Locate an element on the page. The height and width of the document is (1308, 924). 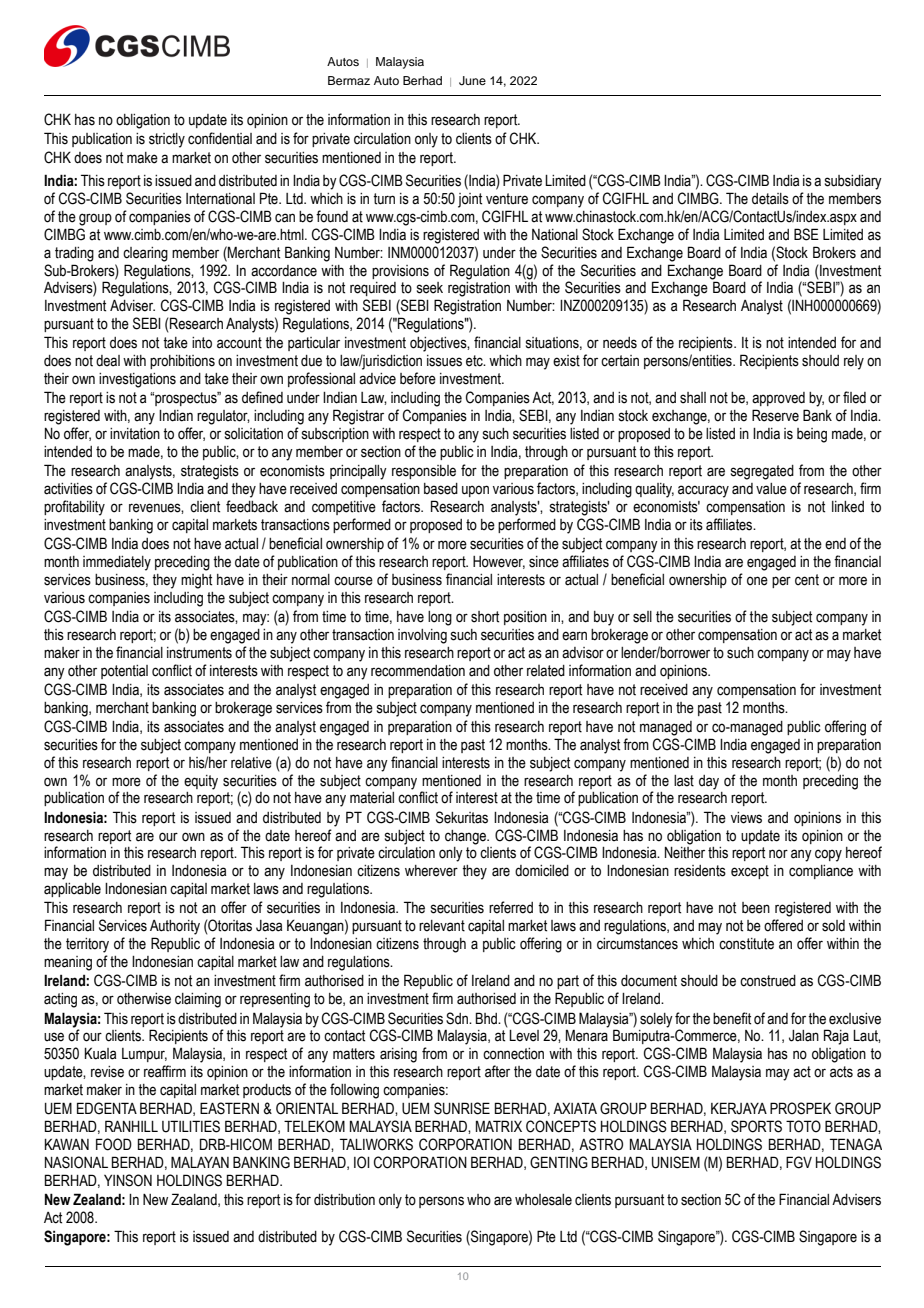
MATRIX is located at coordinates (499, 1126).
